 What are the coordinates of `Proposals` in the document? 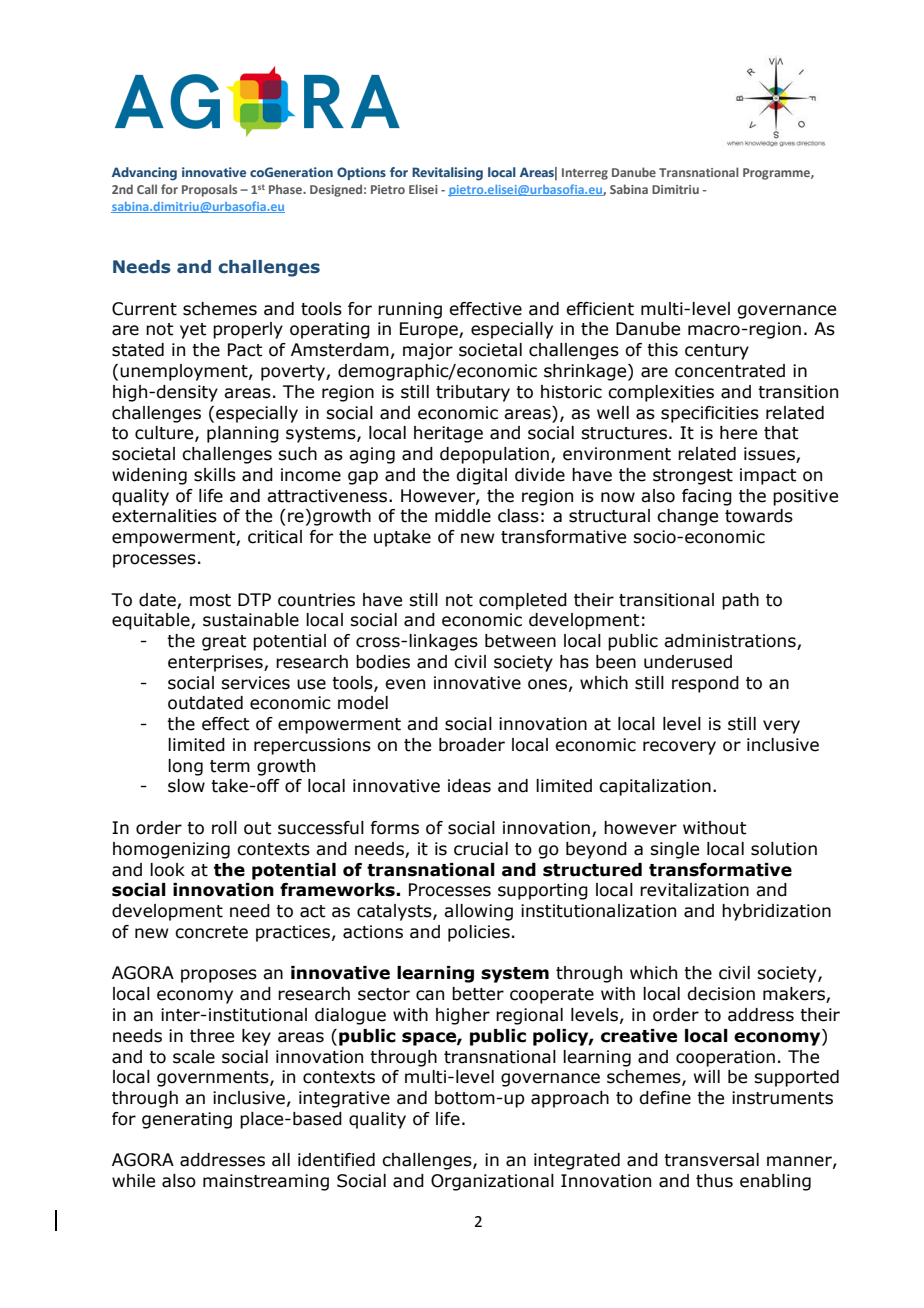 It's located at (209, 190).
